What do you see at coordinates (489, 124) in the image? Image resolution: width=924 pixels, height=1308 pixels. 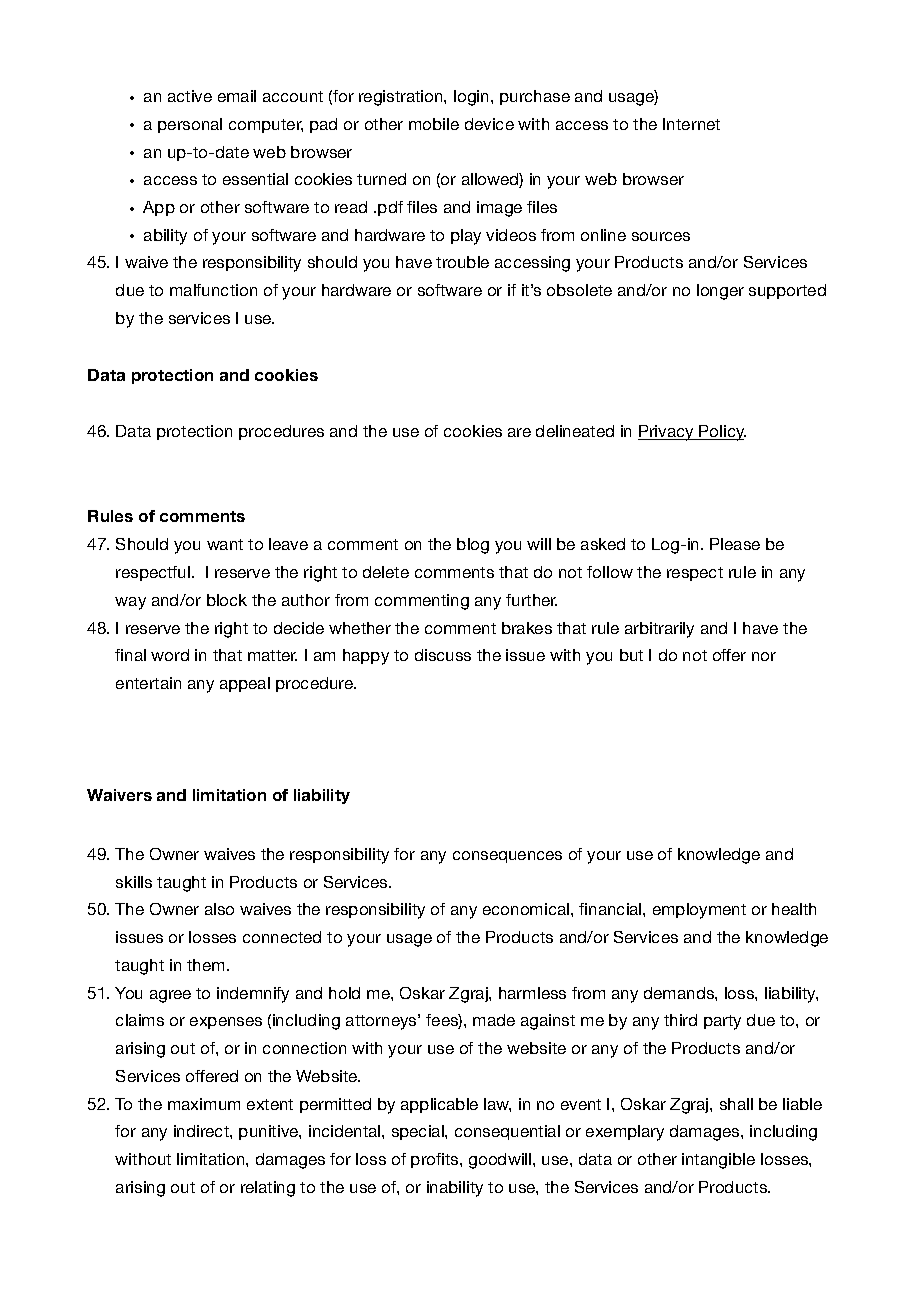 I see `device` at bounding box center [489, 124].
